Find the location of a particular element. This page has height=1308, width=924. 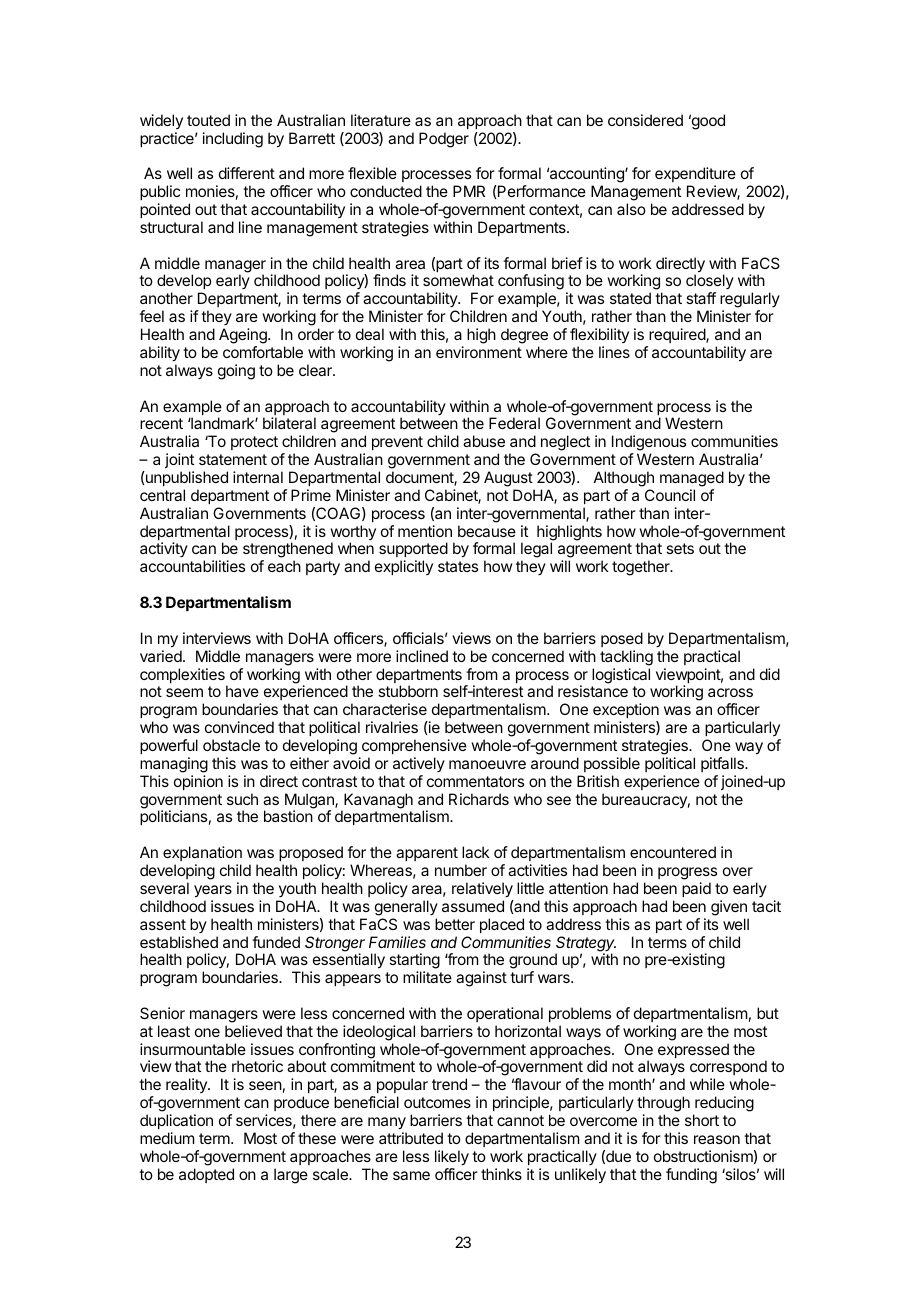

managed is located at coordinates (692, 479).
